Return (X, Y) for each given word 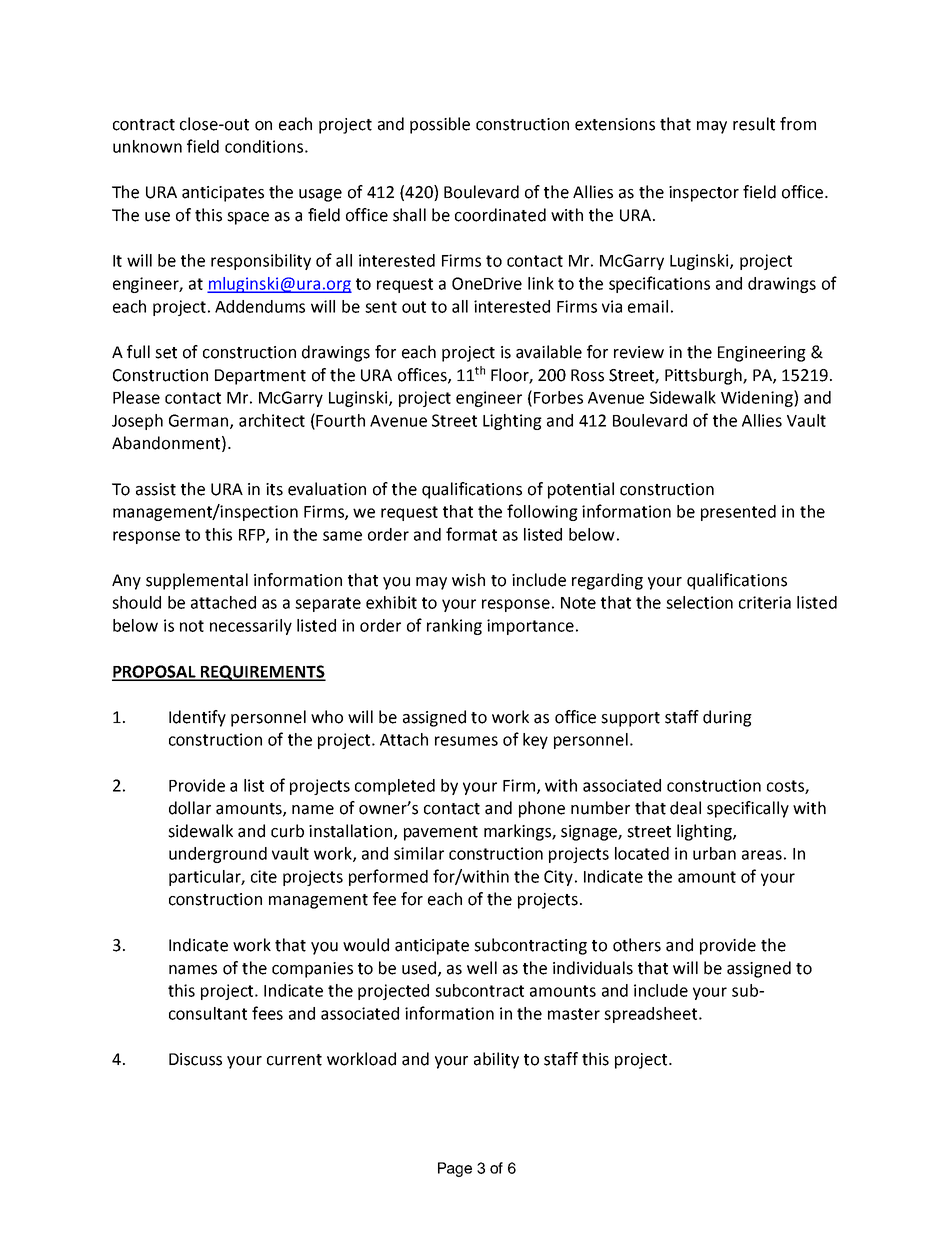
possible (440, 125)
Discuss (195, 1059)
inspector (704, 194)
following (542, 512)
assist (156, 489)
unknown (147, 146)
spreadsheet (652, 1015)
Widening (758, 398)
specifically (748, 809)
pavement (441, 833)
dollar (190, 808)
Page (455, 1169)
